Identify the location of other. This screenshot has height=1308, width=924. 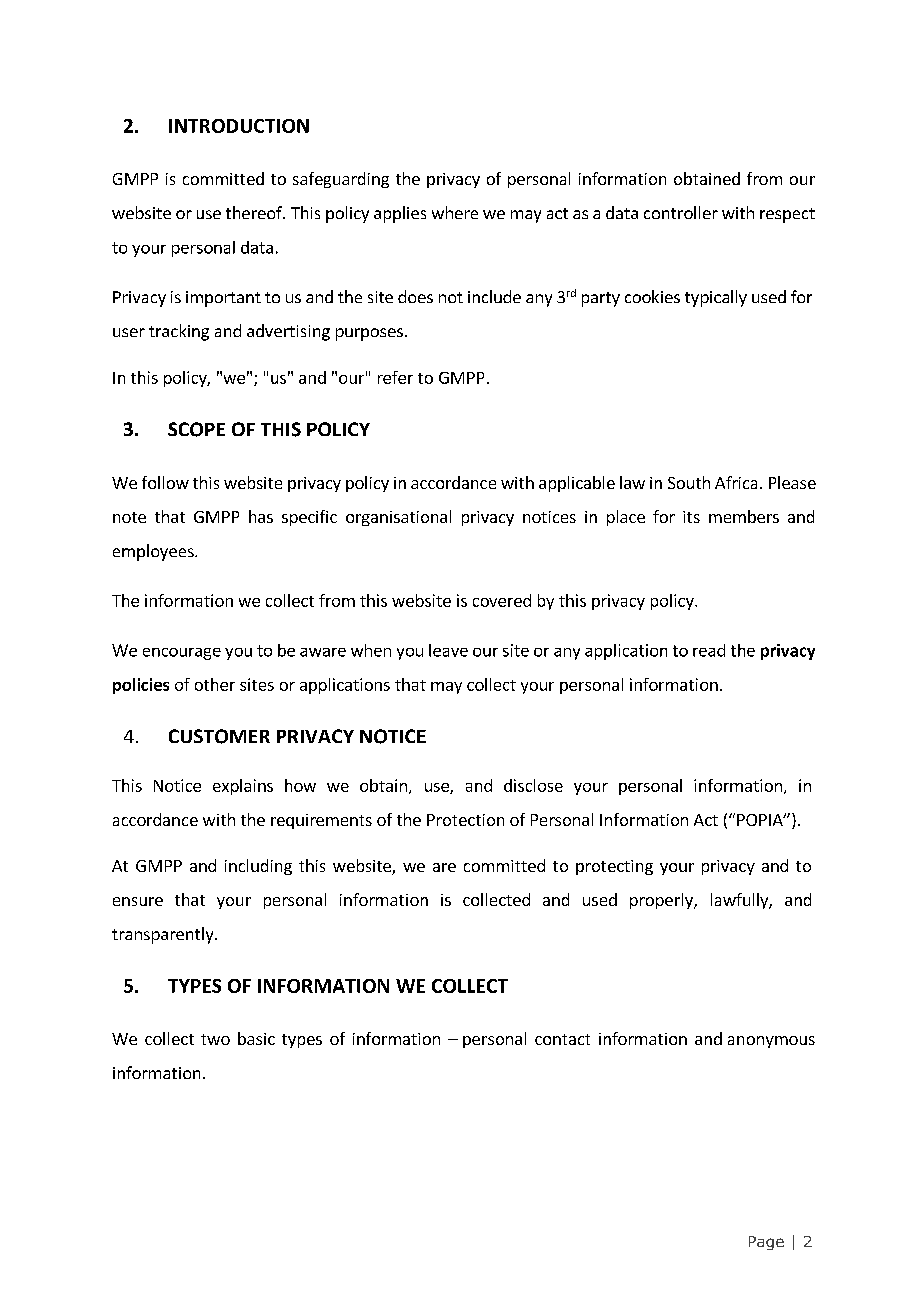
(215, 684).
